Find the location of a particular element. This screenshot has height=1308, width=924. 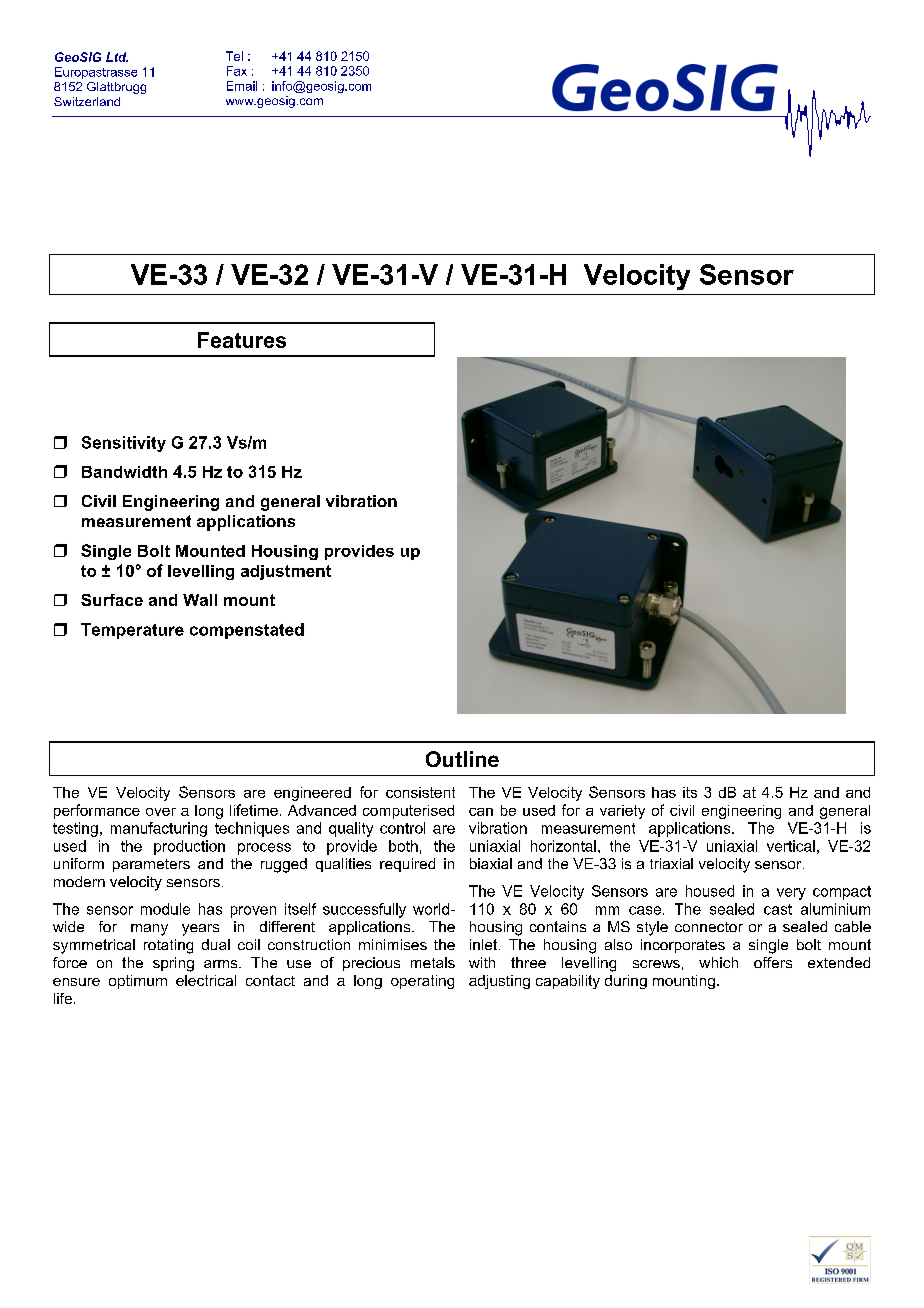

Ltd is located at coordinates (117, 57).
